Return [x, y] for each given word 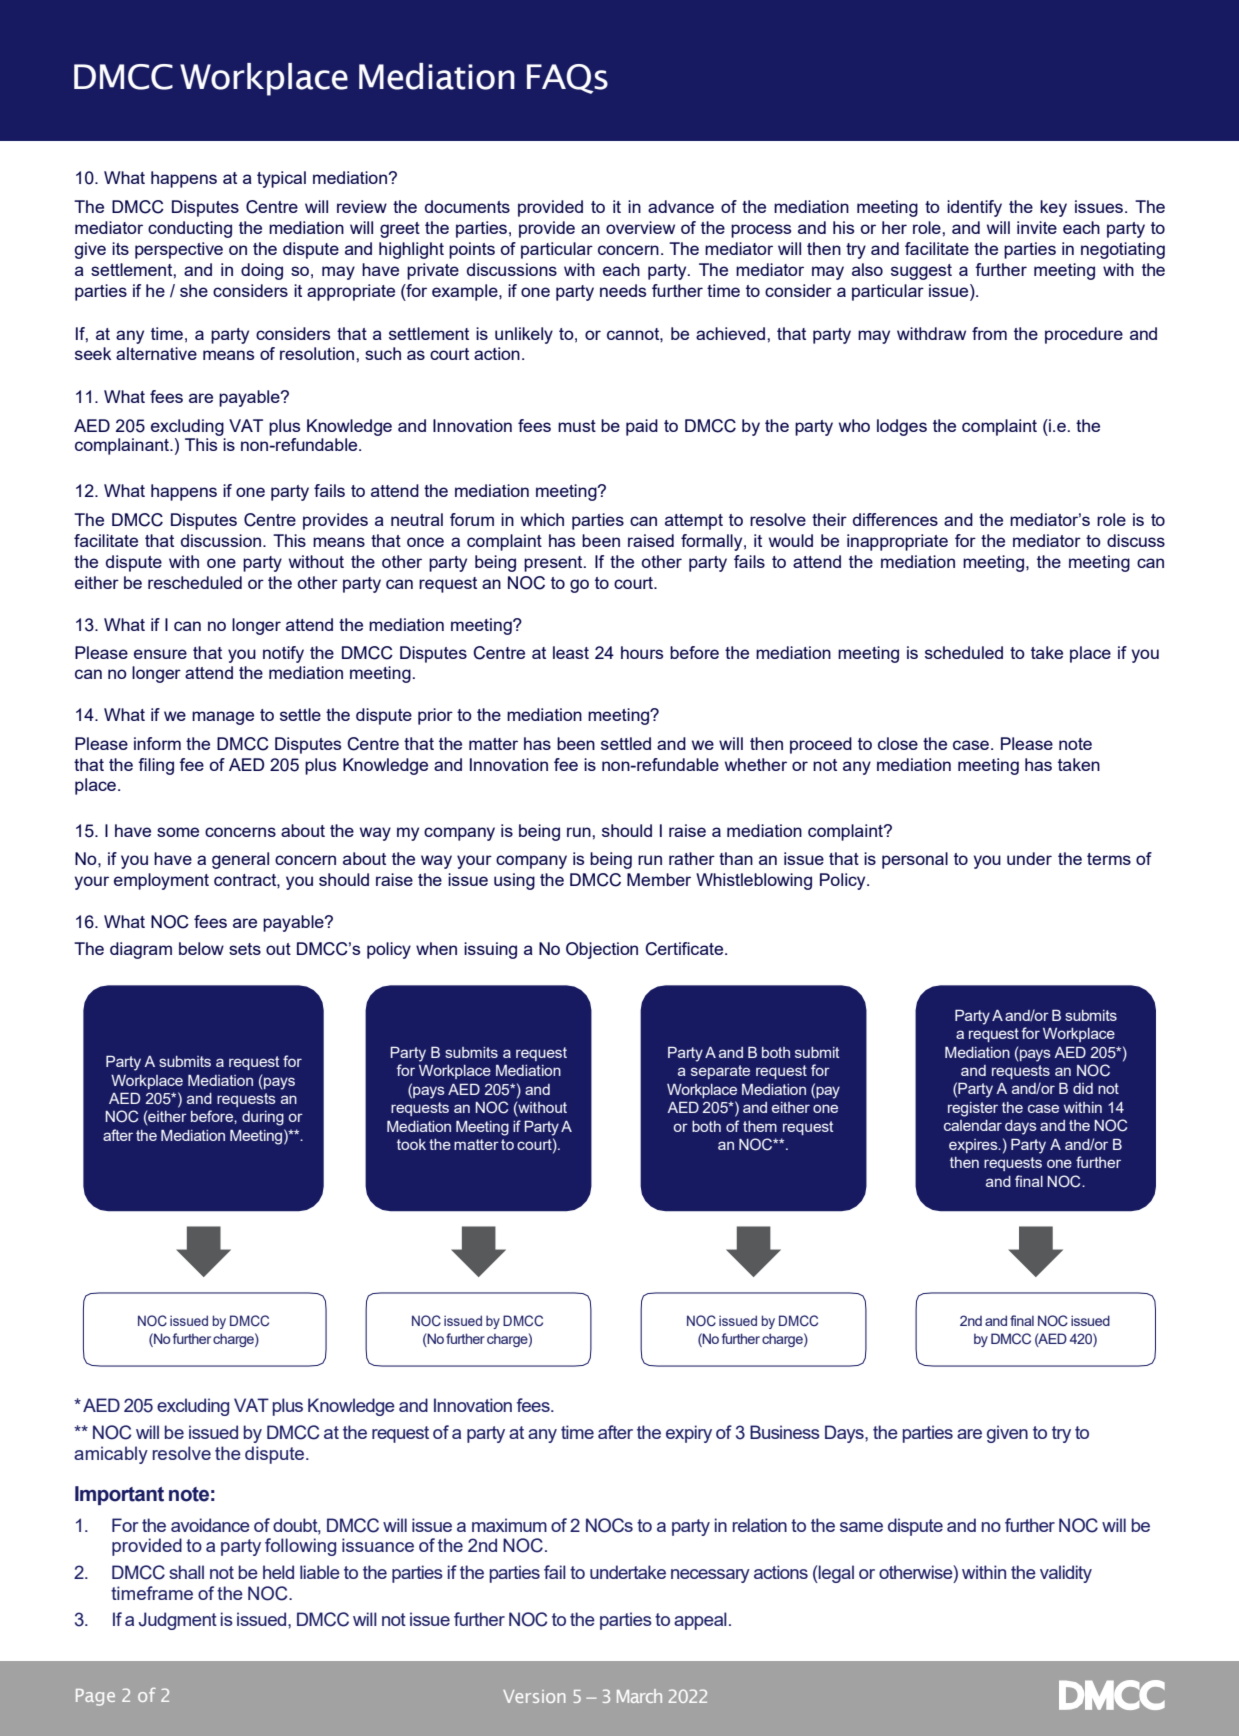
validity [1066, 1574]
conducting [190, 229]
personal [915, 860]
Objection [602, 950]
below [201, 948]
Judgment [178, 1621]
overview [640, 227]
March [639, 1696]
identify [974, 208]
